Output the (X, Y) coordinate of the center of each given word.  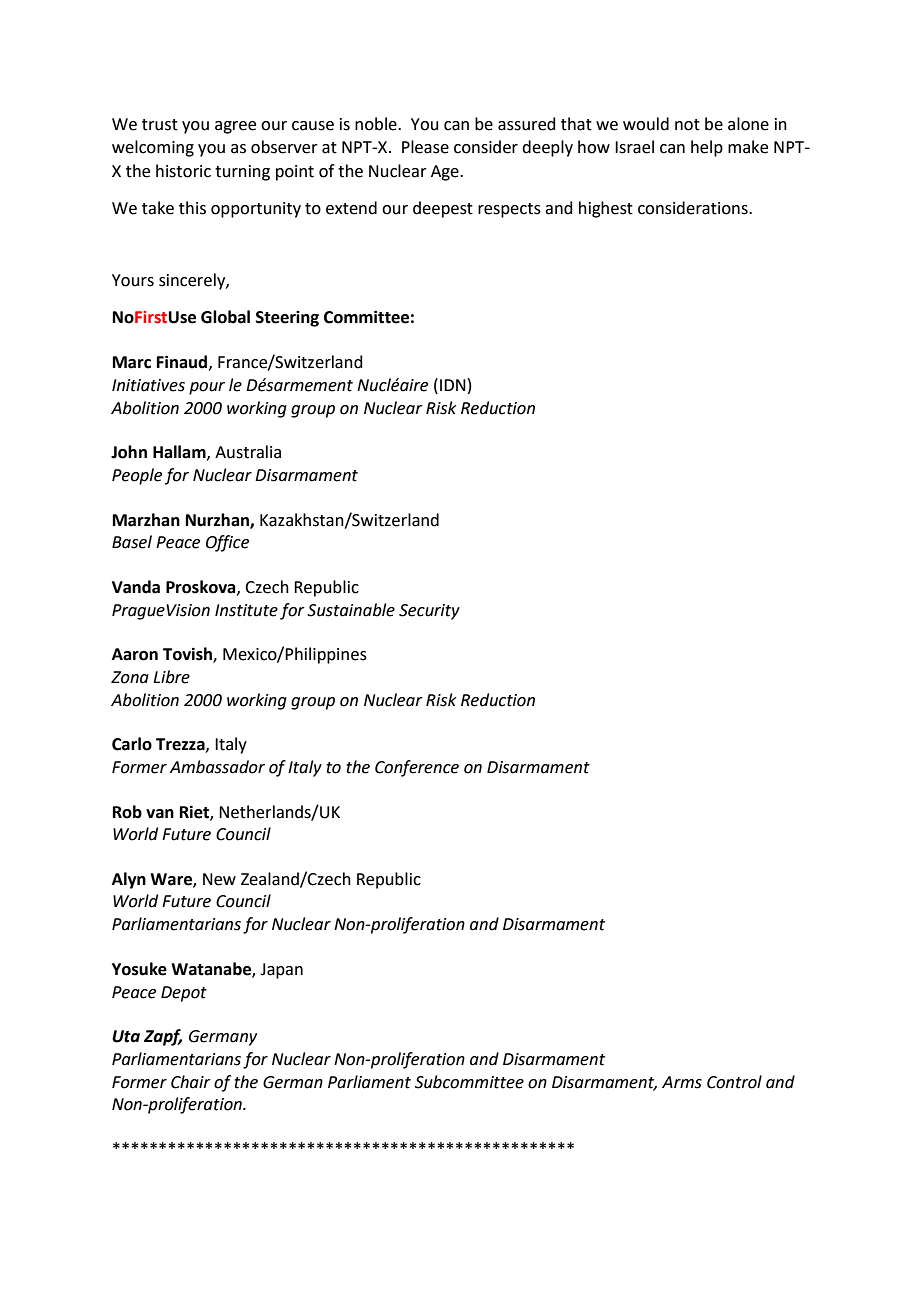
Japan (281, 971)
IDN (453, 385)
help (707, 148)
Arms (682, 1082)
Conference (417, 768)
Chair (191, 1082)
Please (425, 147)
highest (606, 209)
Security (429, 612)
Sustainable (351, 610)
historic (183, 171)
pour (207, 388)
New (219, 879)
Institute (246, 610)
